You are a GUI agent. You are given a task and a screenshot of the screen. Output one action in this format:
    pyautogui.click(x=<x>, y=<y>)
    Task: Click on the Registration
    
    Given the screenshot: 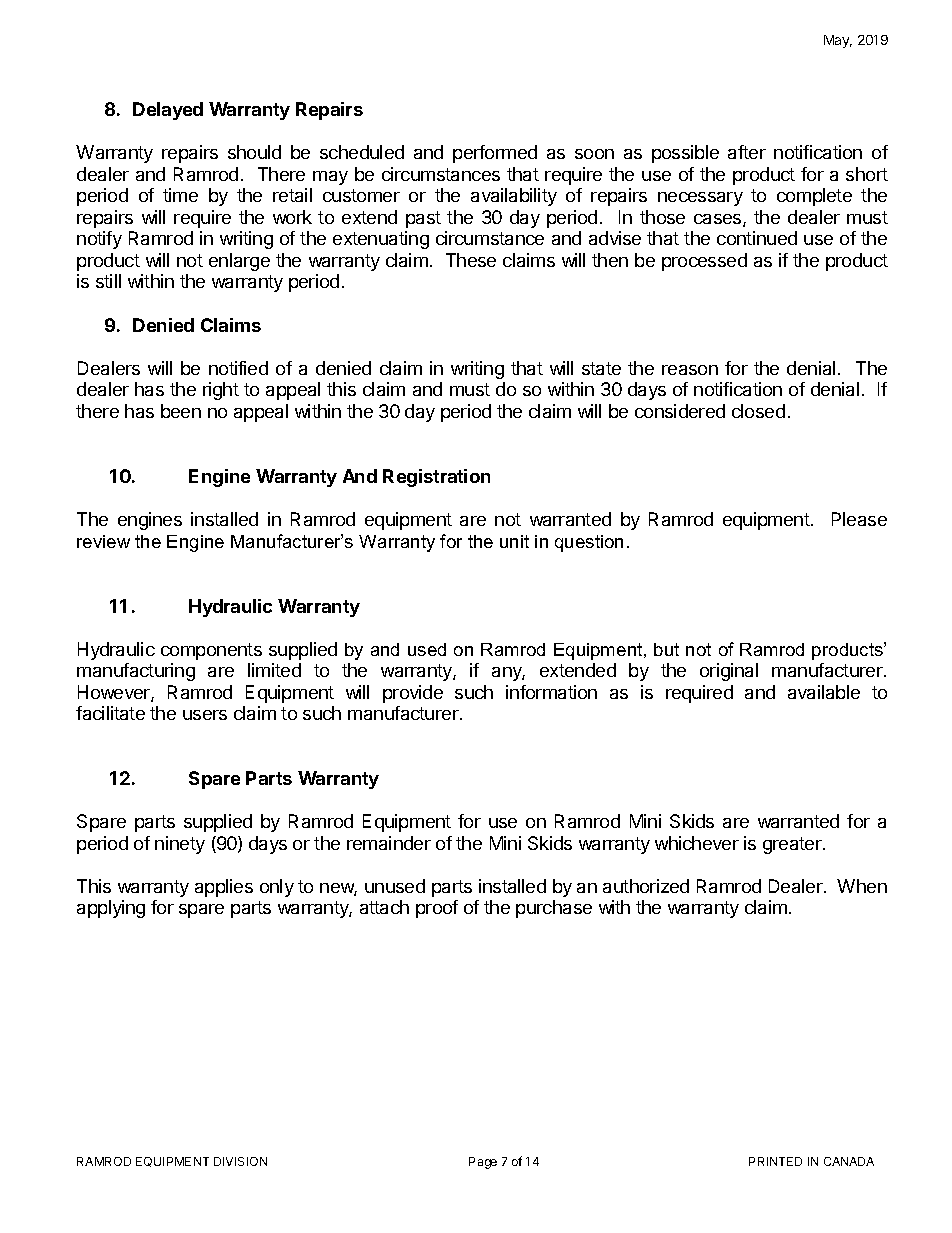 What is the action you would take?
    pyautogui.click(x=436, y=478)
